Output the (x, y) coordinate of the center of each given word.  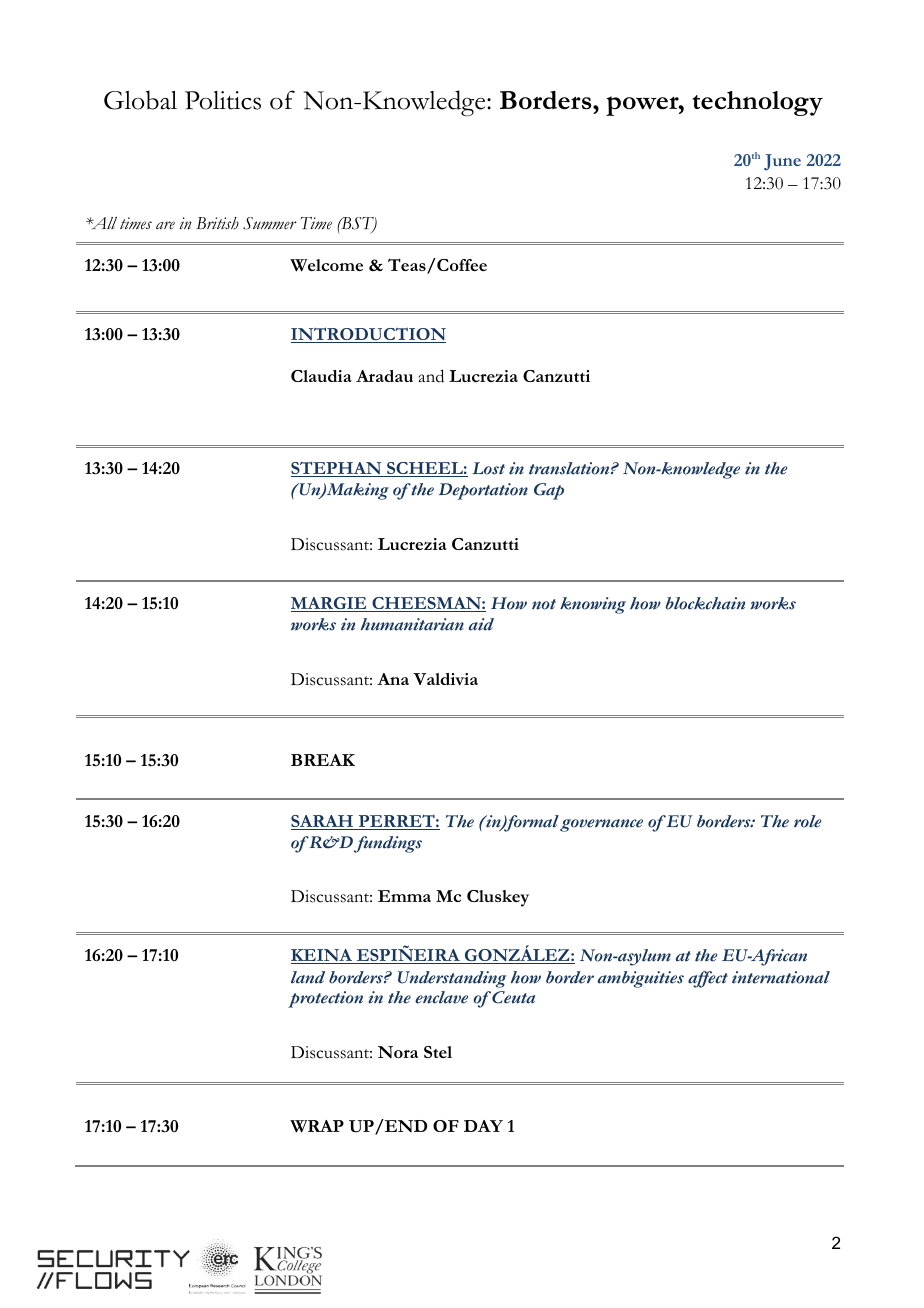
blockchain (705, 603)
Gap (549, 491)
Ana (393, 679)
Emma (404, 896)
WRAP (317, 1126)
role (807, 821)
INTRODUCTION (368, 335)
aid (481, 624)
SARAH (323, 822)
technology (757, 103)
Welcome (326, 265)
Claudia (321, 376)
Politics (223, 100)
